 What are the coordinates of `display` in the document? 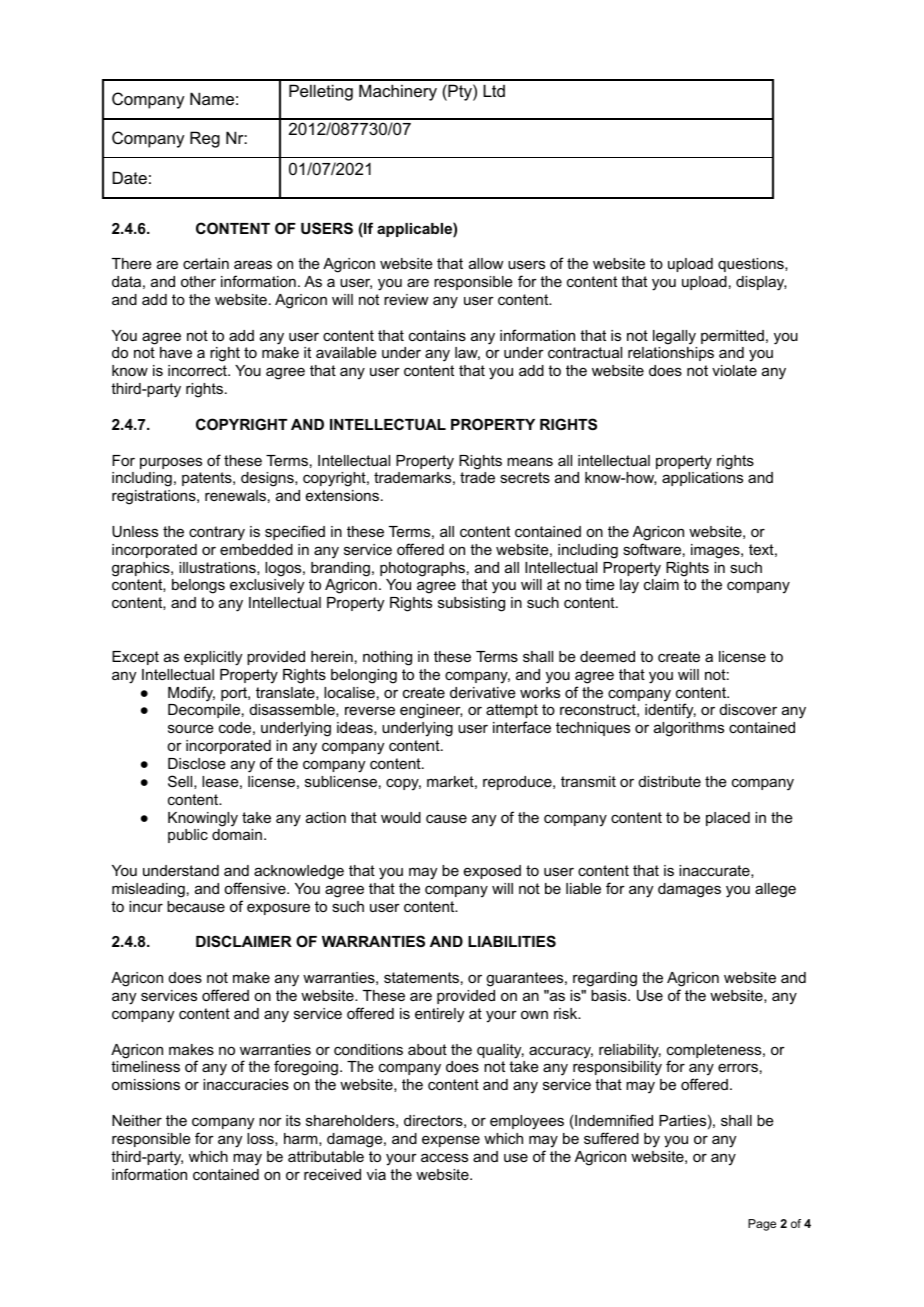 It's located at (761, 283).
